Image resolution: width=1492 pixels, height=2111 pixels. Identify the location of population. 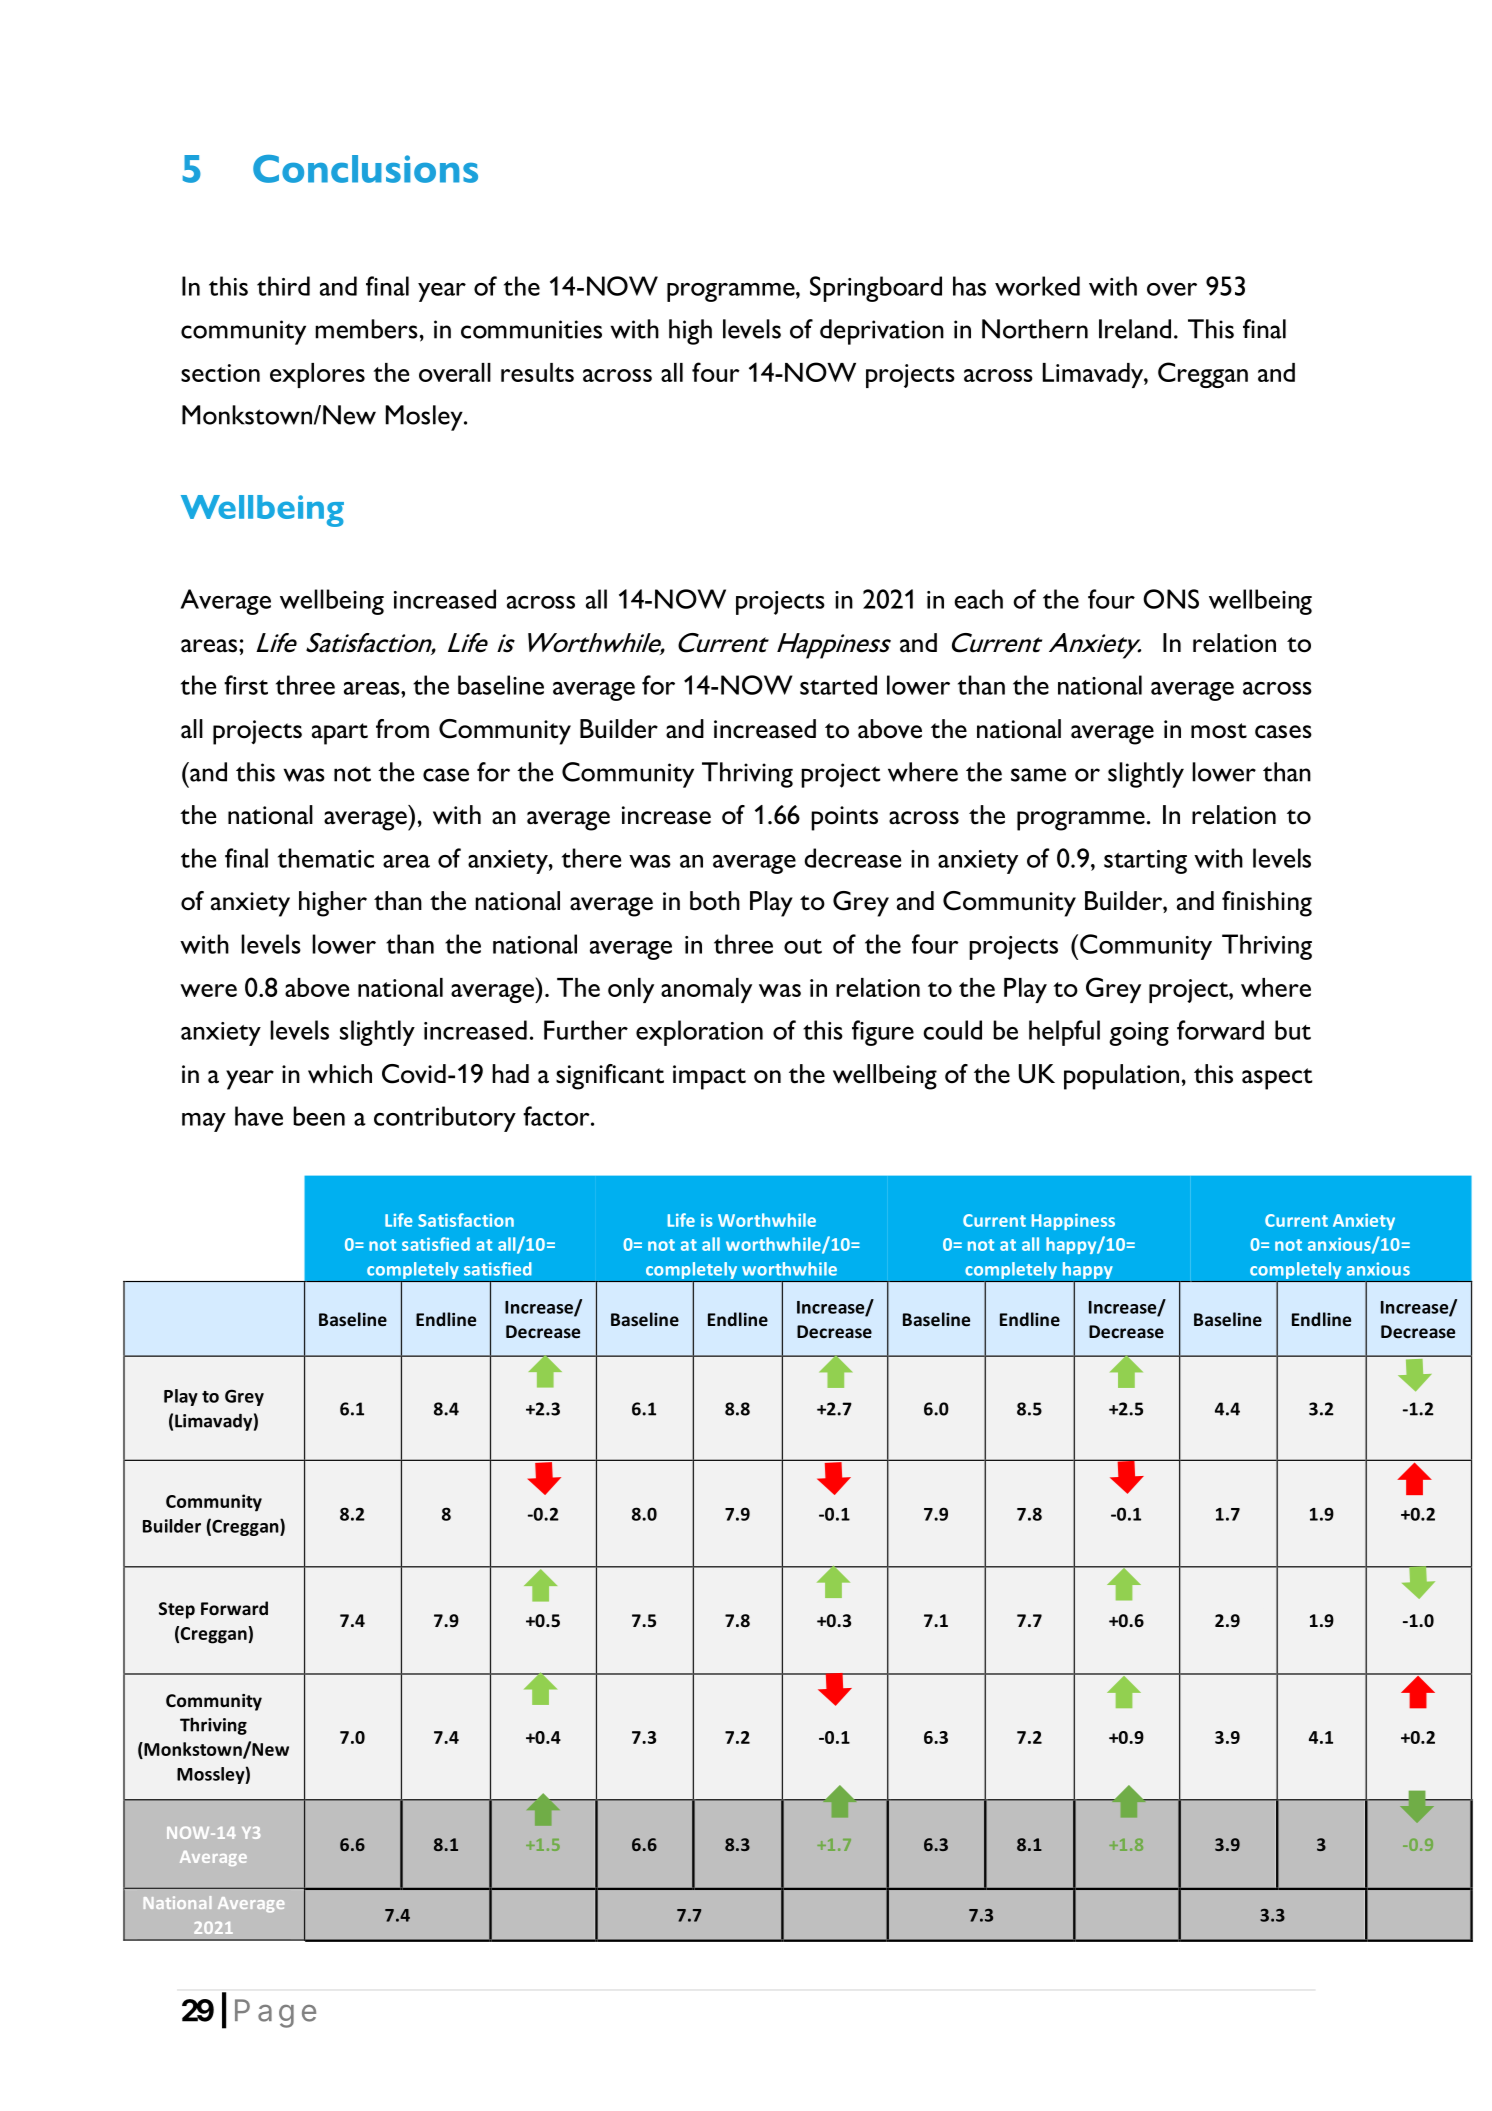
(1121, 1077).
